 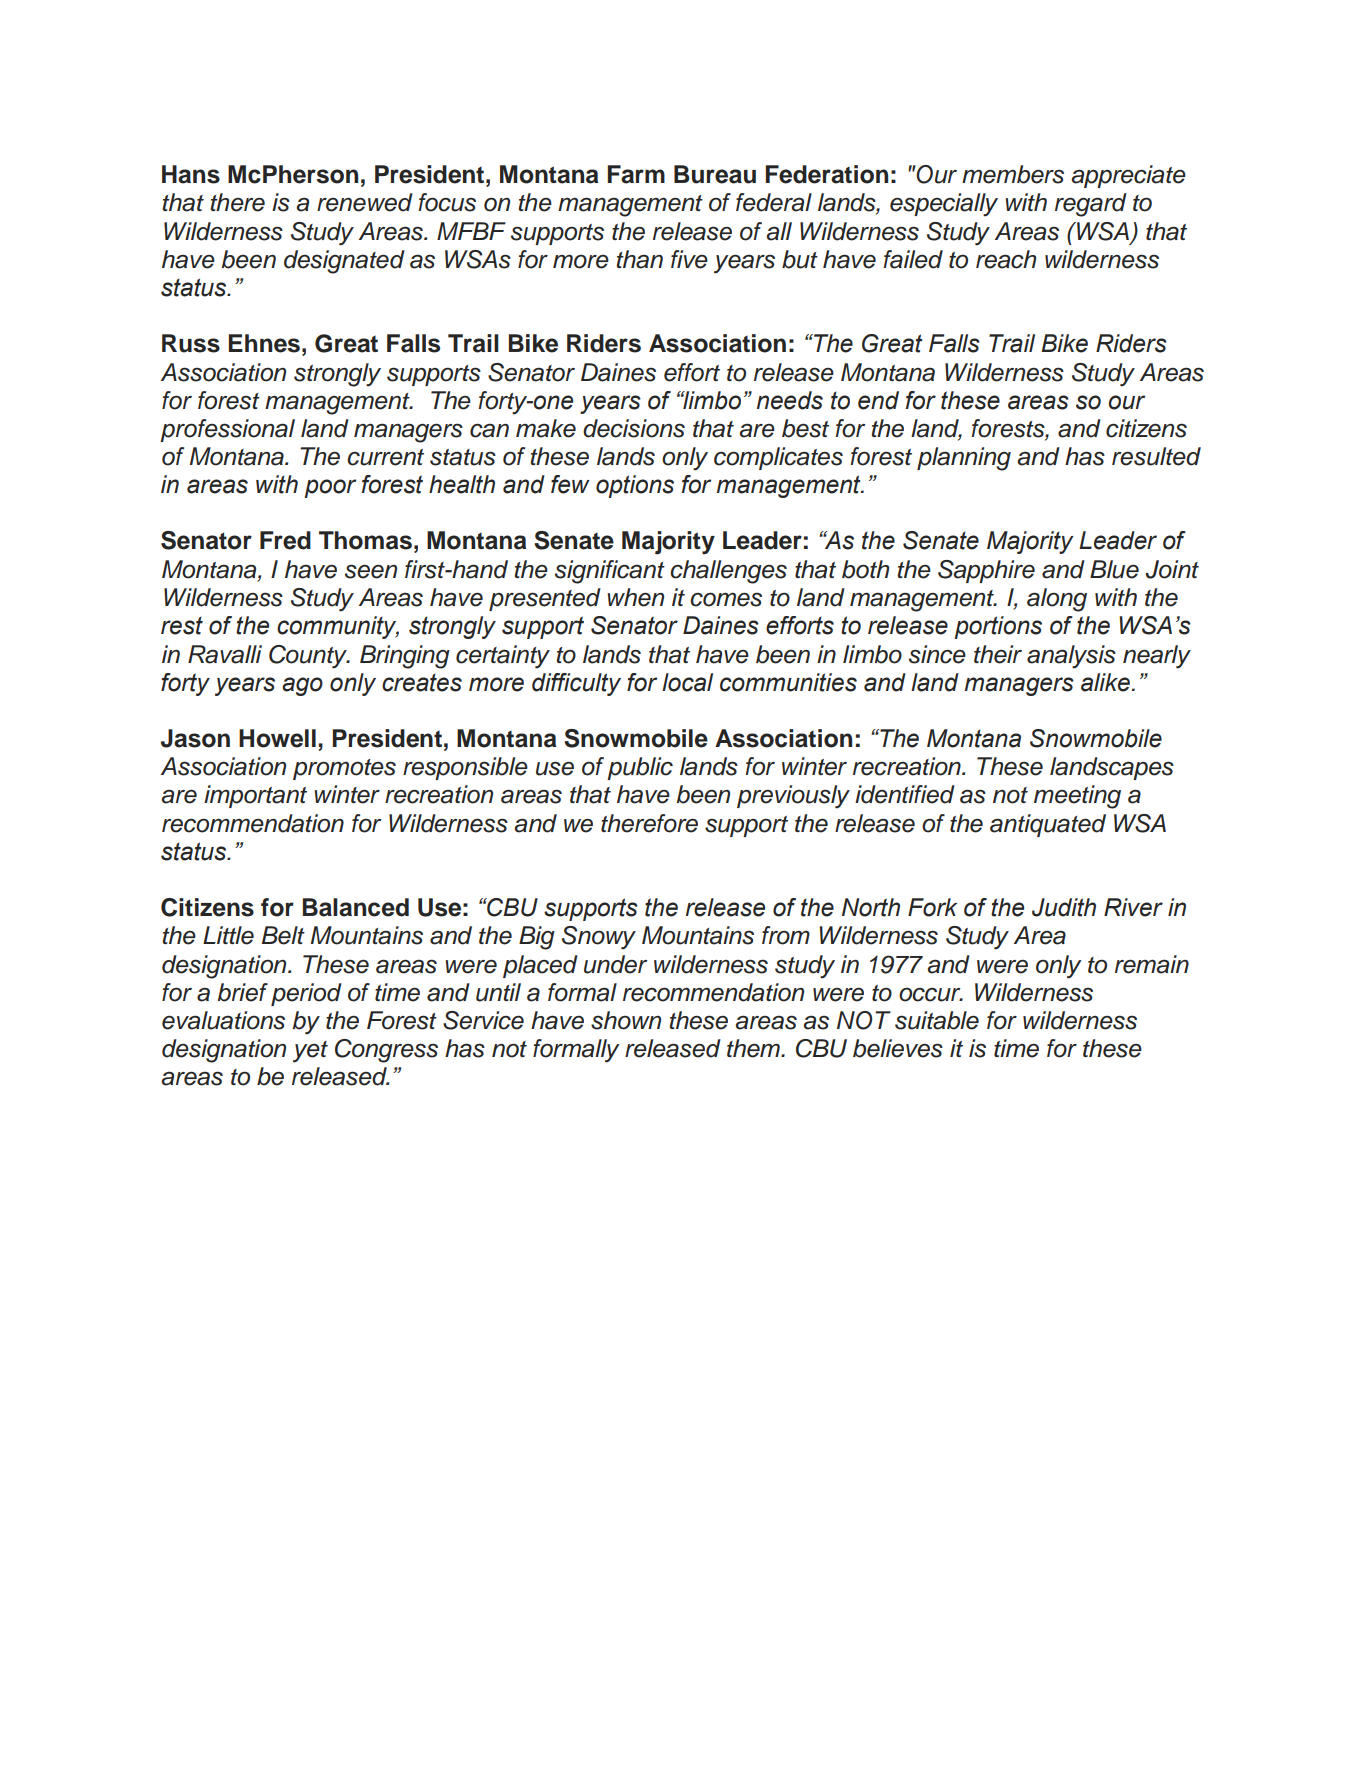 What do you see at coordinates (277, 738) in the screenshot?
I see `Howell` at bounding box center [277, 738].
